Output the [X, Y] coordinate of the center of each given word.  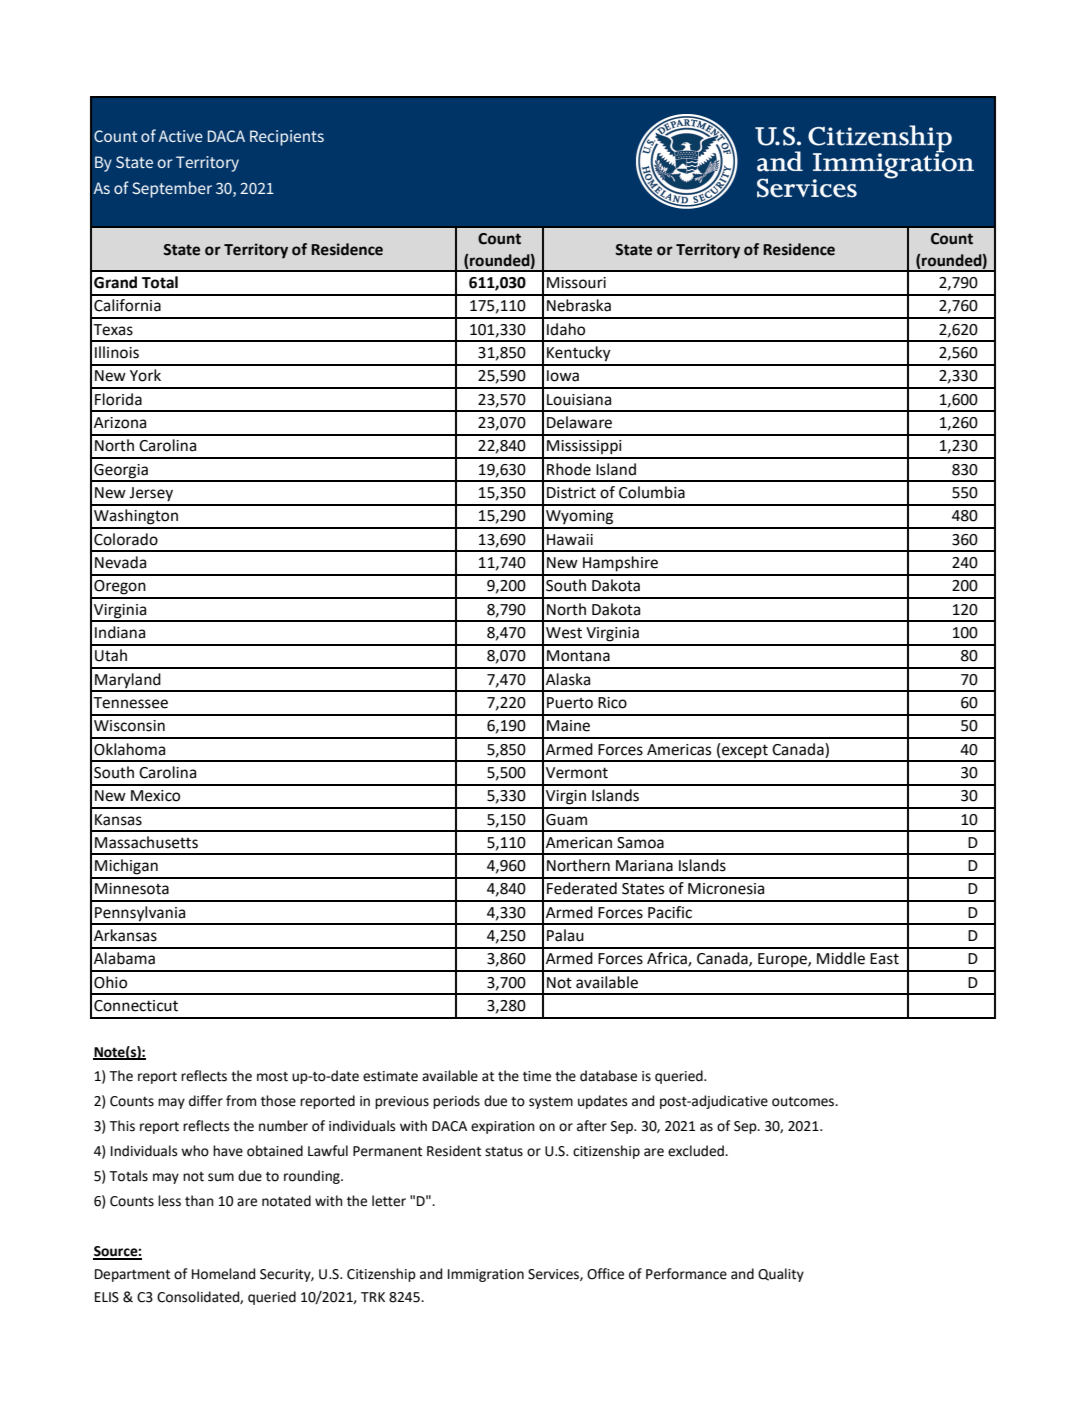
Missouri [576, 283]
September [172, 189]
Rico [612, 703]
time [537, 1076]
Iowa [563, 376]
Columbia [652, 492]
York [145, 375]
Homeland [223, 1274]
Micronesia [726, 889]
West [564, 633]
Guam [566, 820]
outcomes [804, 1101]
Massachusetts [146, 842]
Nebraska [579, 305]
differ [206, 1101]
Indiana [120, 632]
